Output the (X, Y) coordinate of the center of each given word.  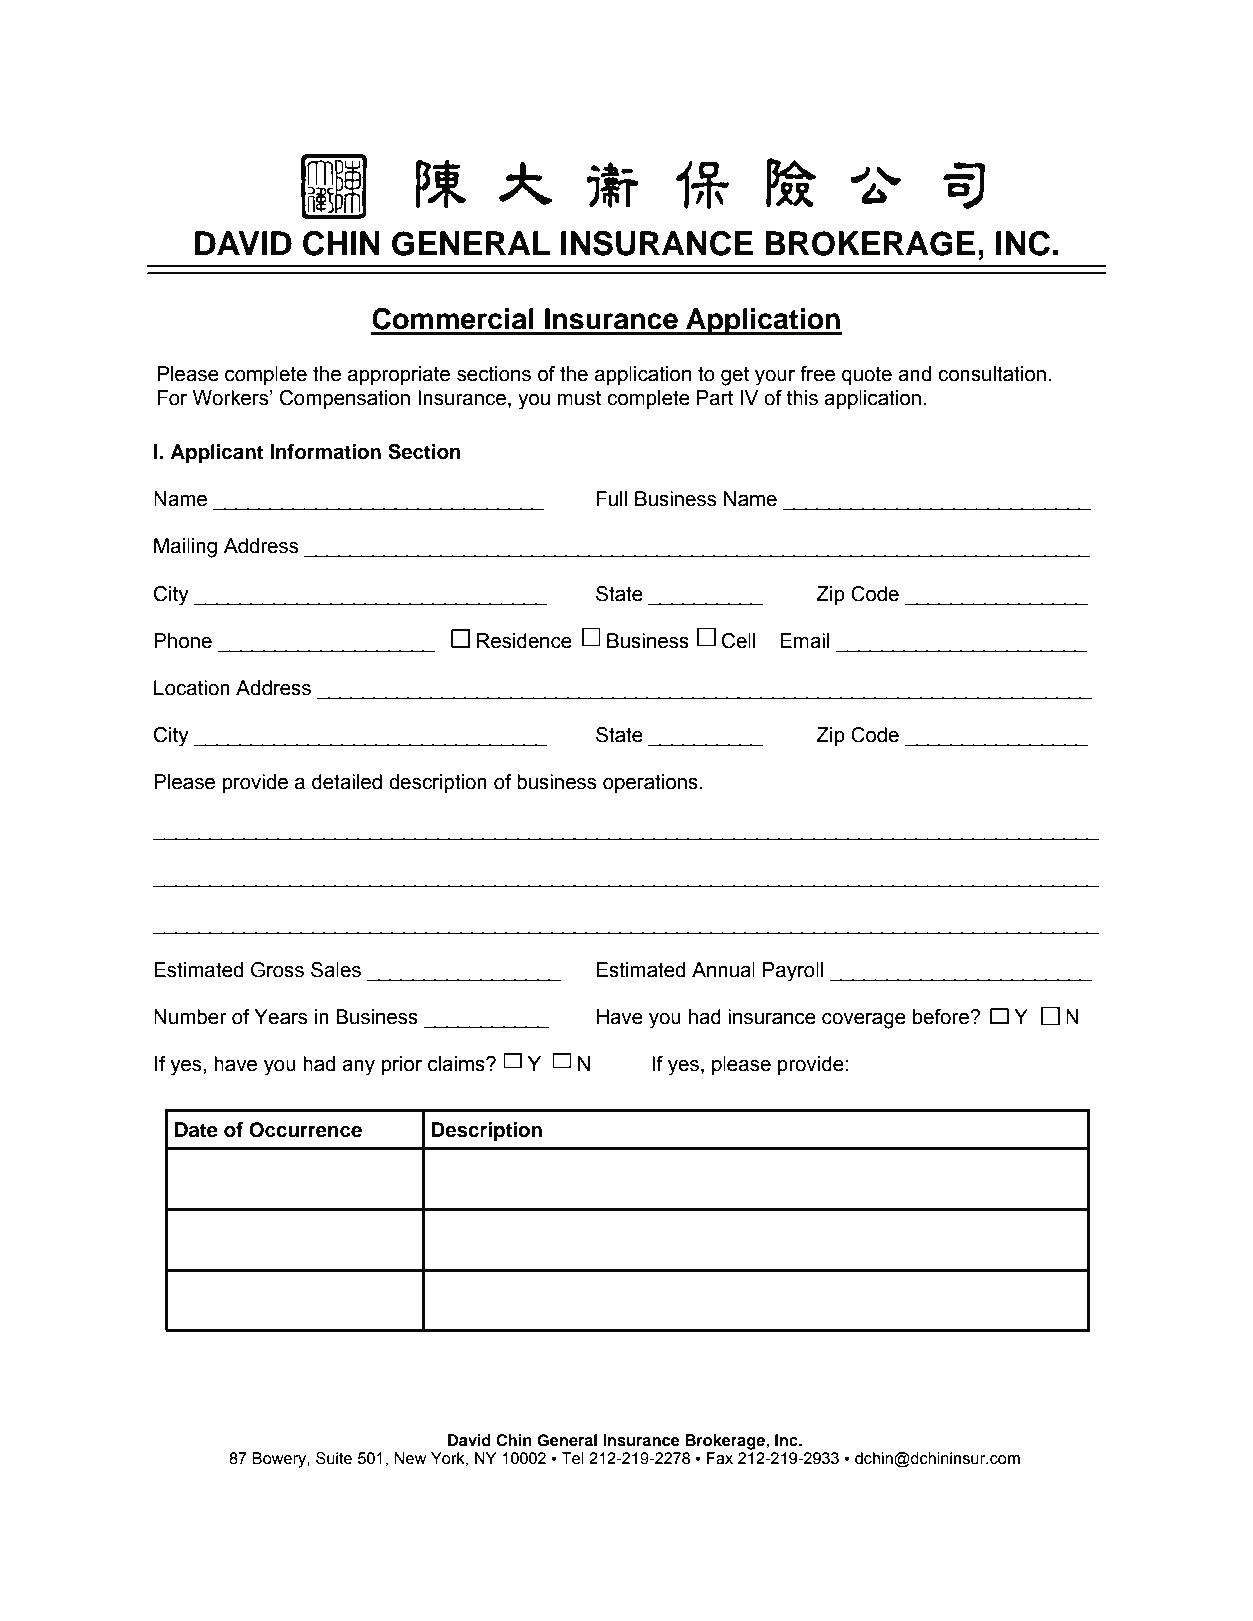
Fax (720, 1458)
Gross (277, 970)
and (914, 374)
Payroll (793, 972)
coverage (864, 1020)
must (580, 398)
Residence (524, 641)
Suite (334, 1458)
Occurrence (305, 1130)
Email (805, 641)
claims (457, 1064)
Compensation (345, 400)
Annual (723, 970)
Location (192, 688)
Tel (573, 1458)
